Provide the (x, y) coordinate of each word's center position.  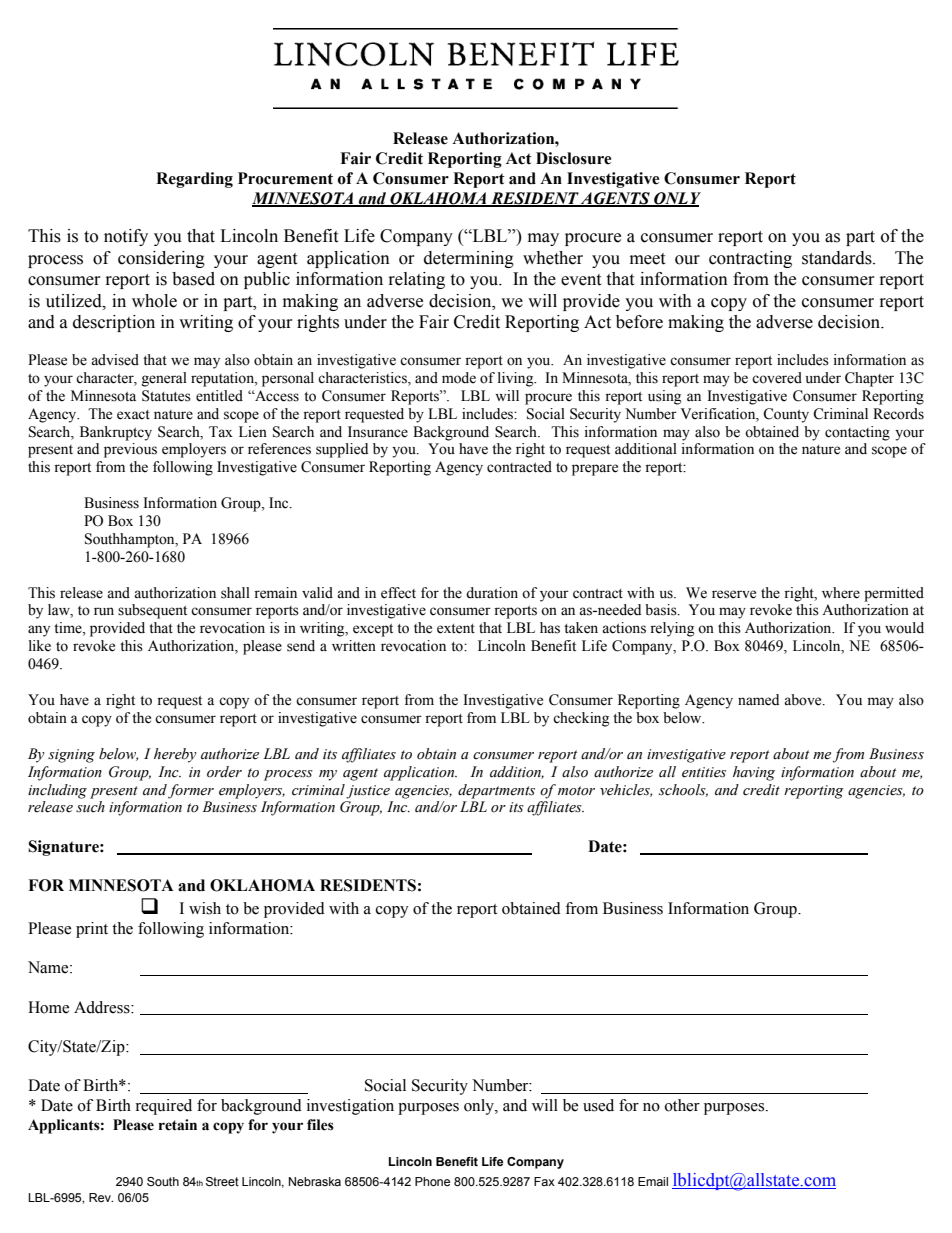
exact (133, 415)
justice (368, 792)
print (92, 930)
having (754, 773)
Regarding (194, 180)
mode (459, 378)
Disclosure (573, 158)
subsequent (152, 611)
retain (178, 1125)
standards (838, 258)
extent (456, 629)
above (804, 700)
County (786, 415)
